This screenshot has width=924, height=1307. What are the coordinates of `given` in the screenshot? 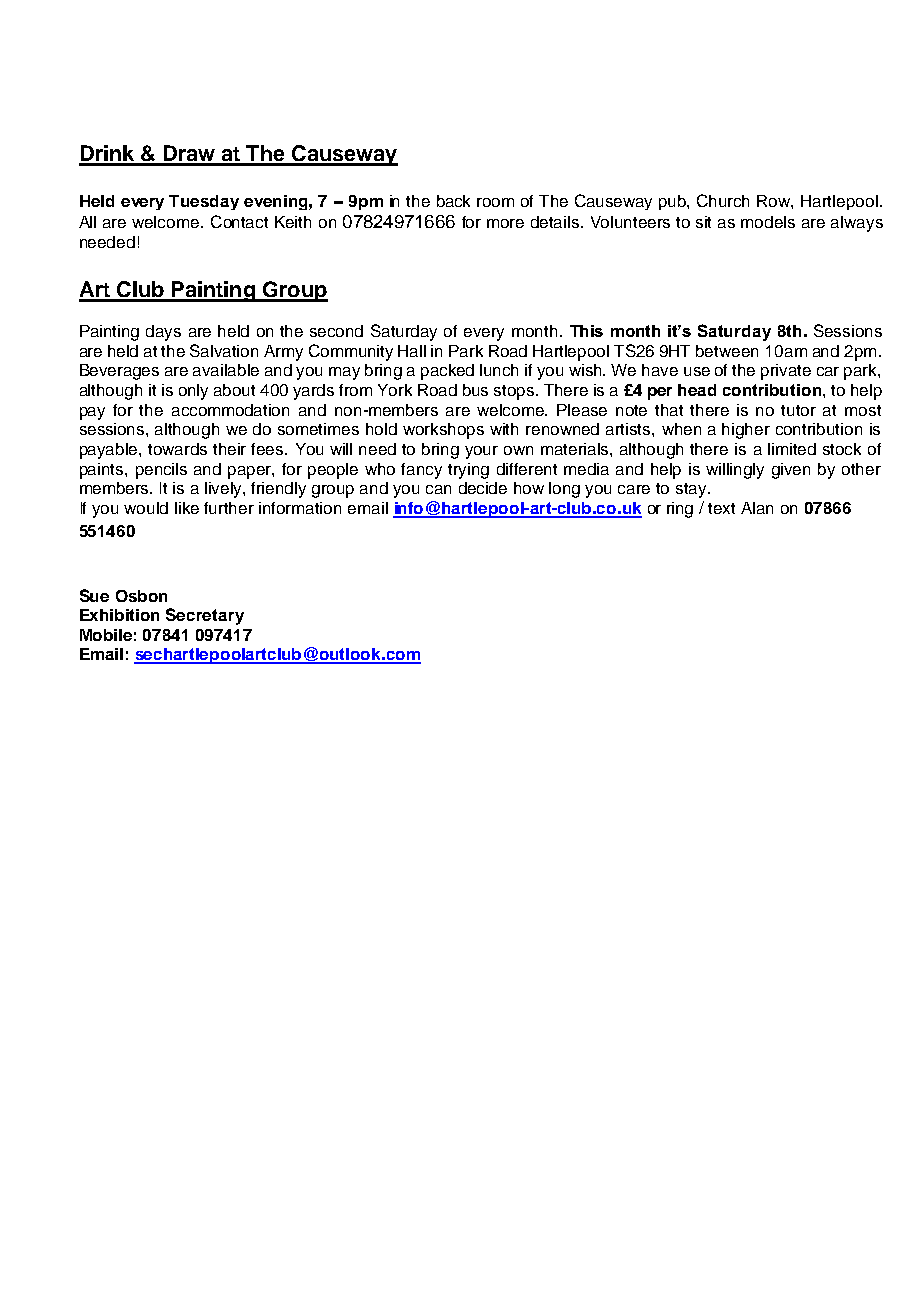 It's located at (791, 471).
